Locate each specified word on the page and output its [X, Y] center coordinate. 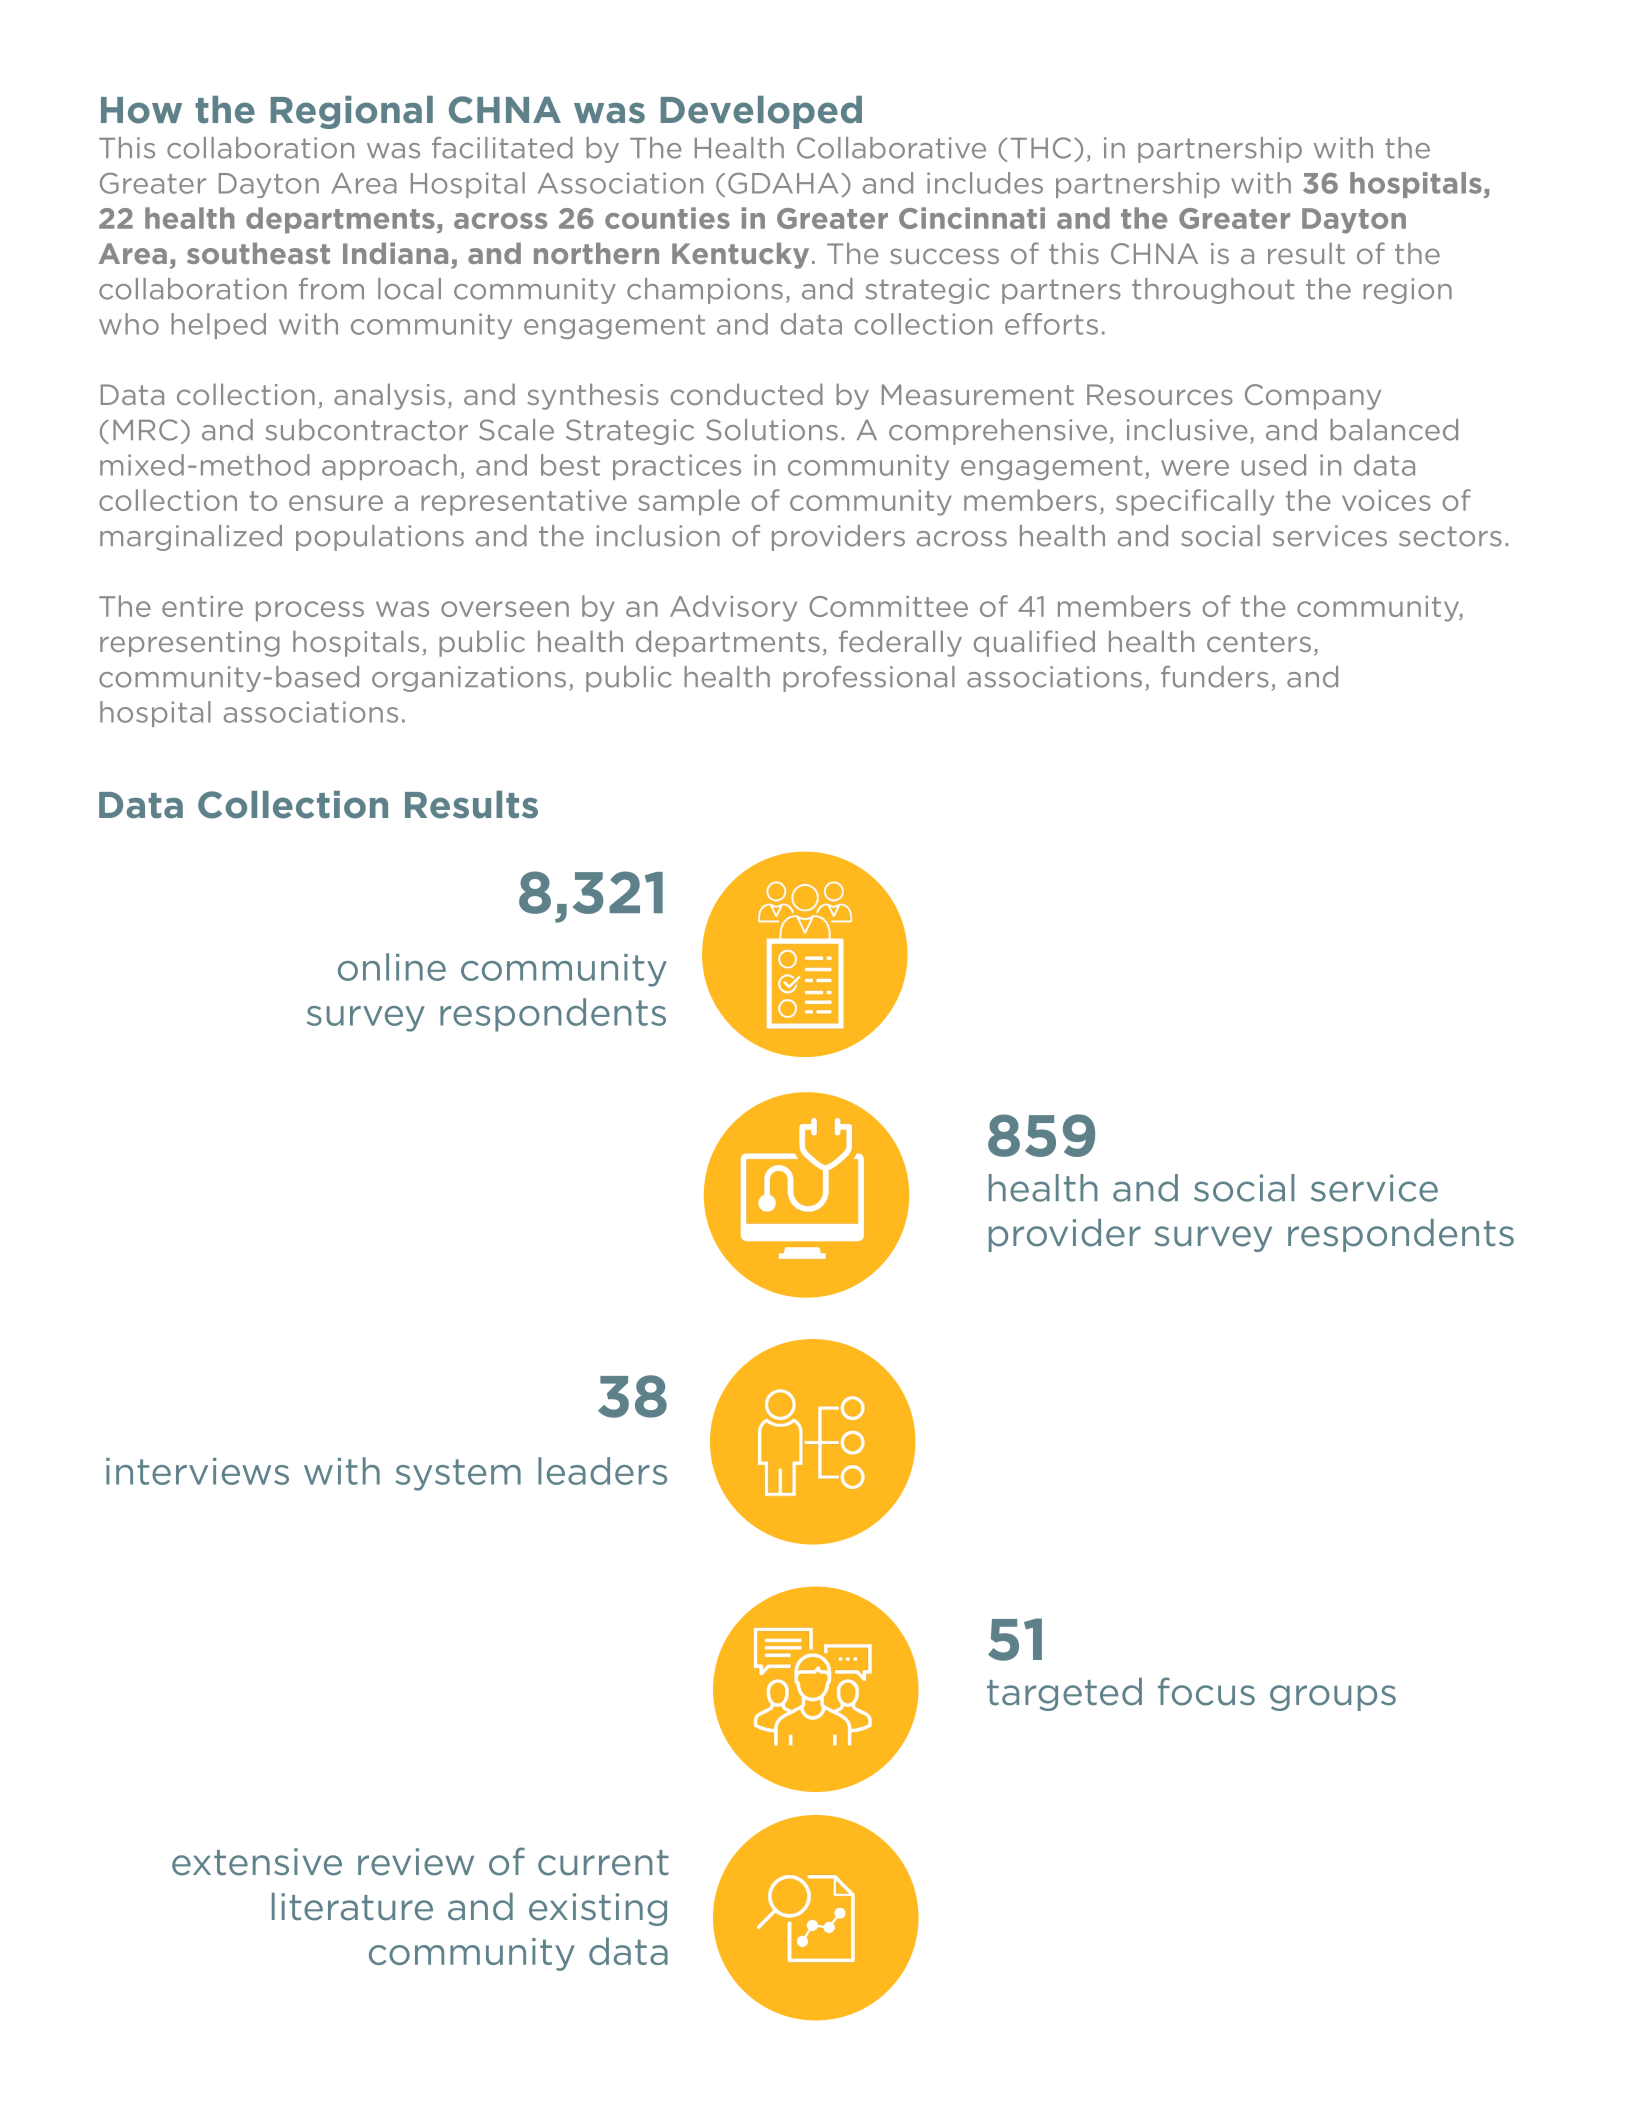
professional [869, 679]
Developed [761, 112]
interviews [197, 1471]
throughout [1213, 291]
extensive [257, 1862]
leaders [602, 1471]
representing [190, 644]
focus [1206, 1691]
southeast [258, 253]
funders [1215, 677]
